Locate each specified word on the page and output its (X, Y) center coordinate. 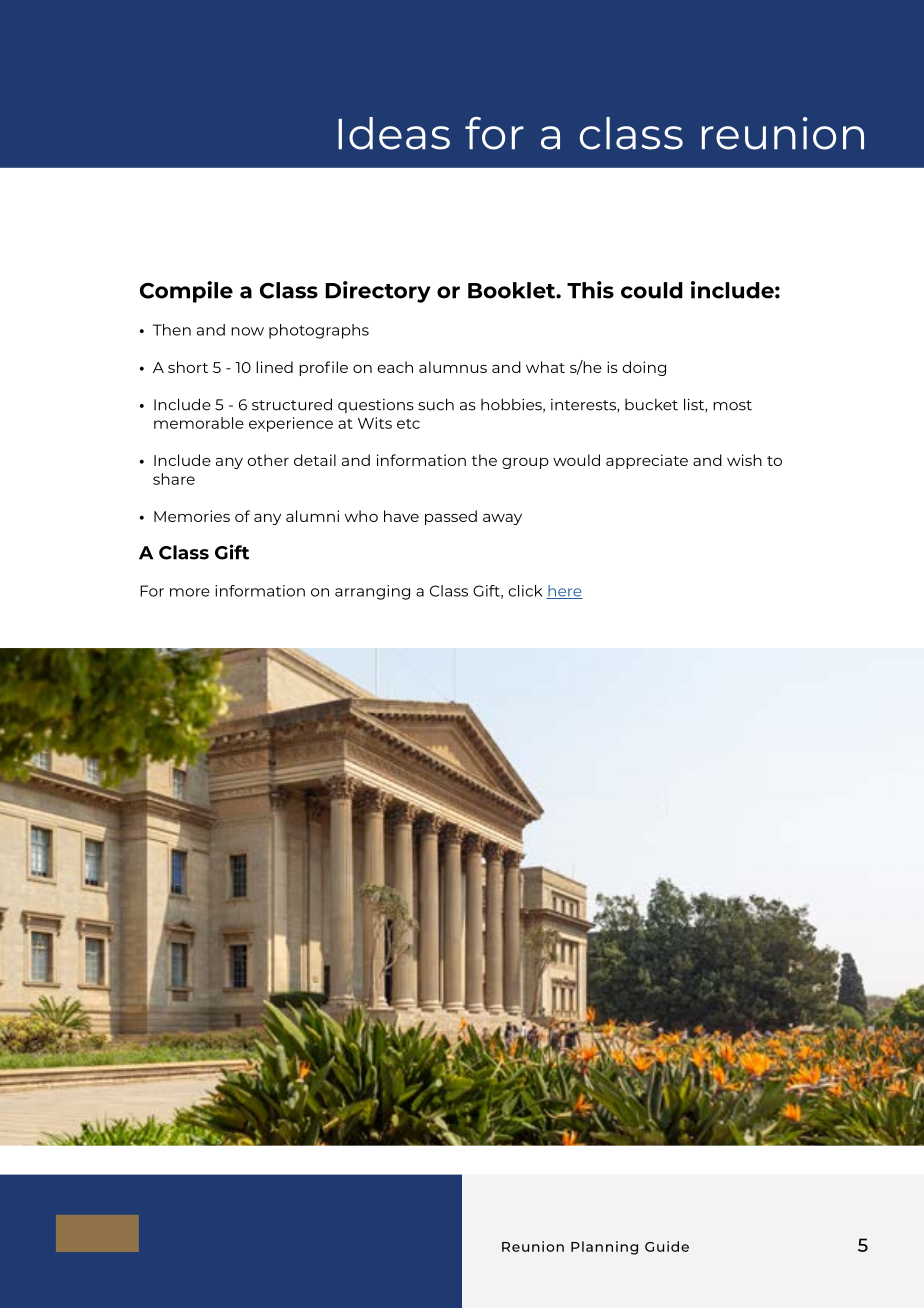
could (652, 290)
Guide (667, 1246)
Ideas (394, 133)
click (525, 591)
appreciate (647, 461)
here (564, 592)
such (436, 404)
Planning (604, 1248)
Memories (192, 516)
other (268, 460)
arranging (372, 592)
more (190, 592)
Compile (186, 292)
